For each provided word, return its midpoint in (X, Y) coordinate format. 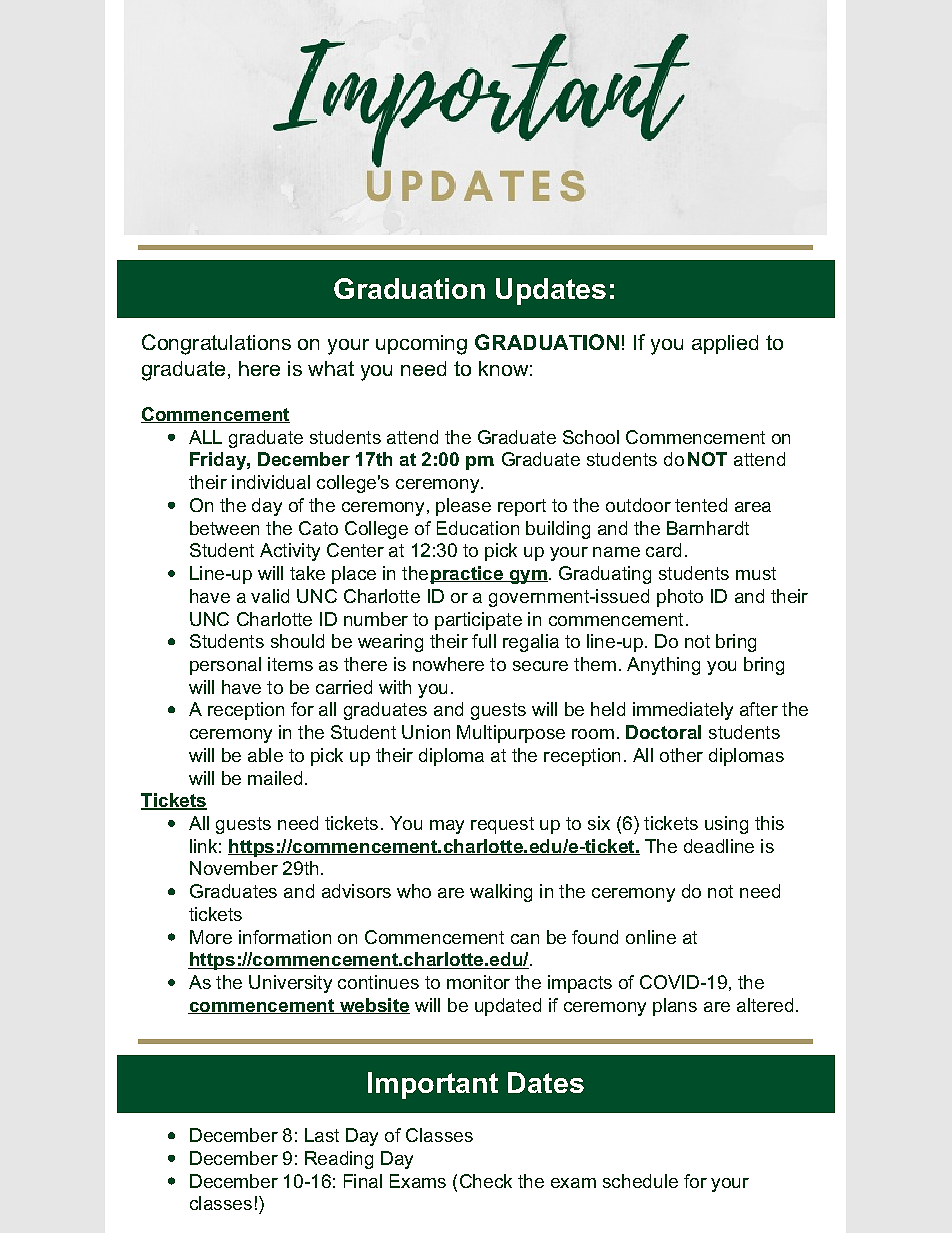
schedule (640, 1181)
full (484, 641)
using (726, 825)
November (234, 868)
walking (501, 893)
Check (486, 1181)
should (297, 641)
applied (725, 344)
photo (680, 598)
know (503, 368)
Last (322, 1135)
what (331, 368)
